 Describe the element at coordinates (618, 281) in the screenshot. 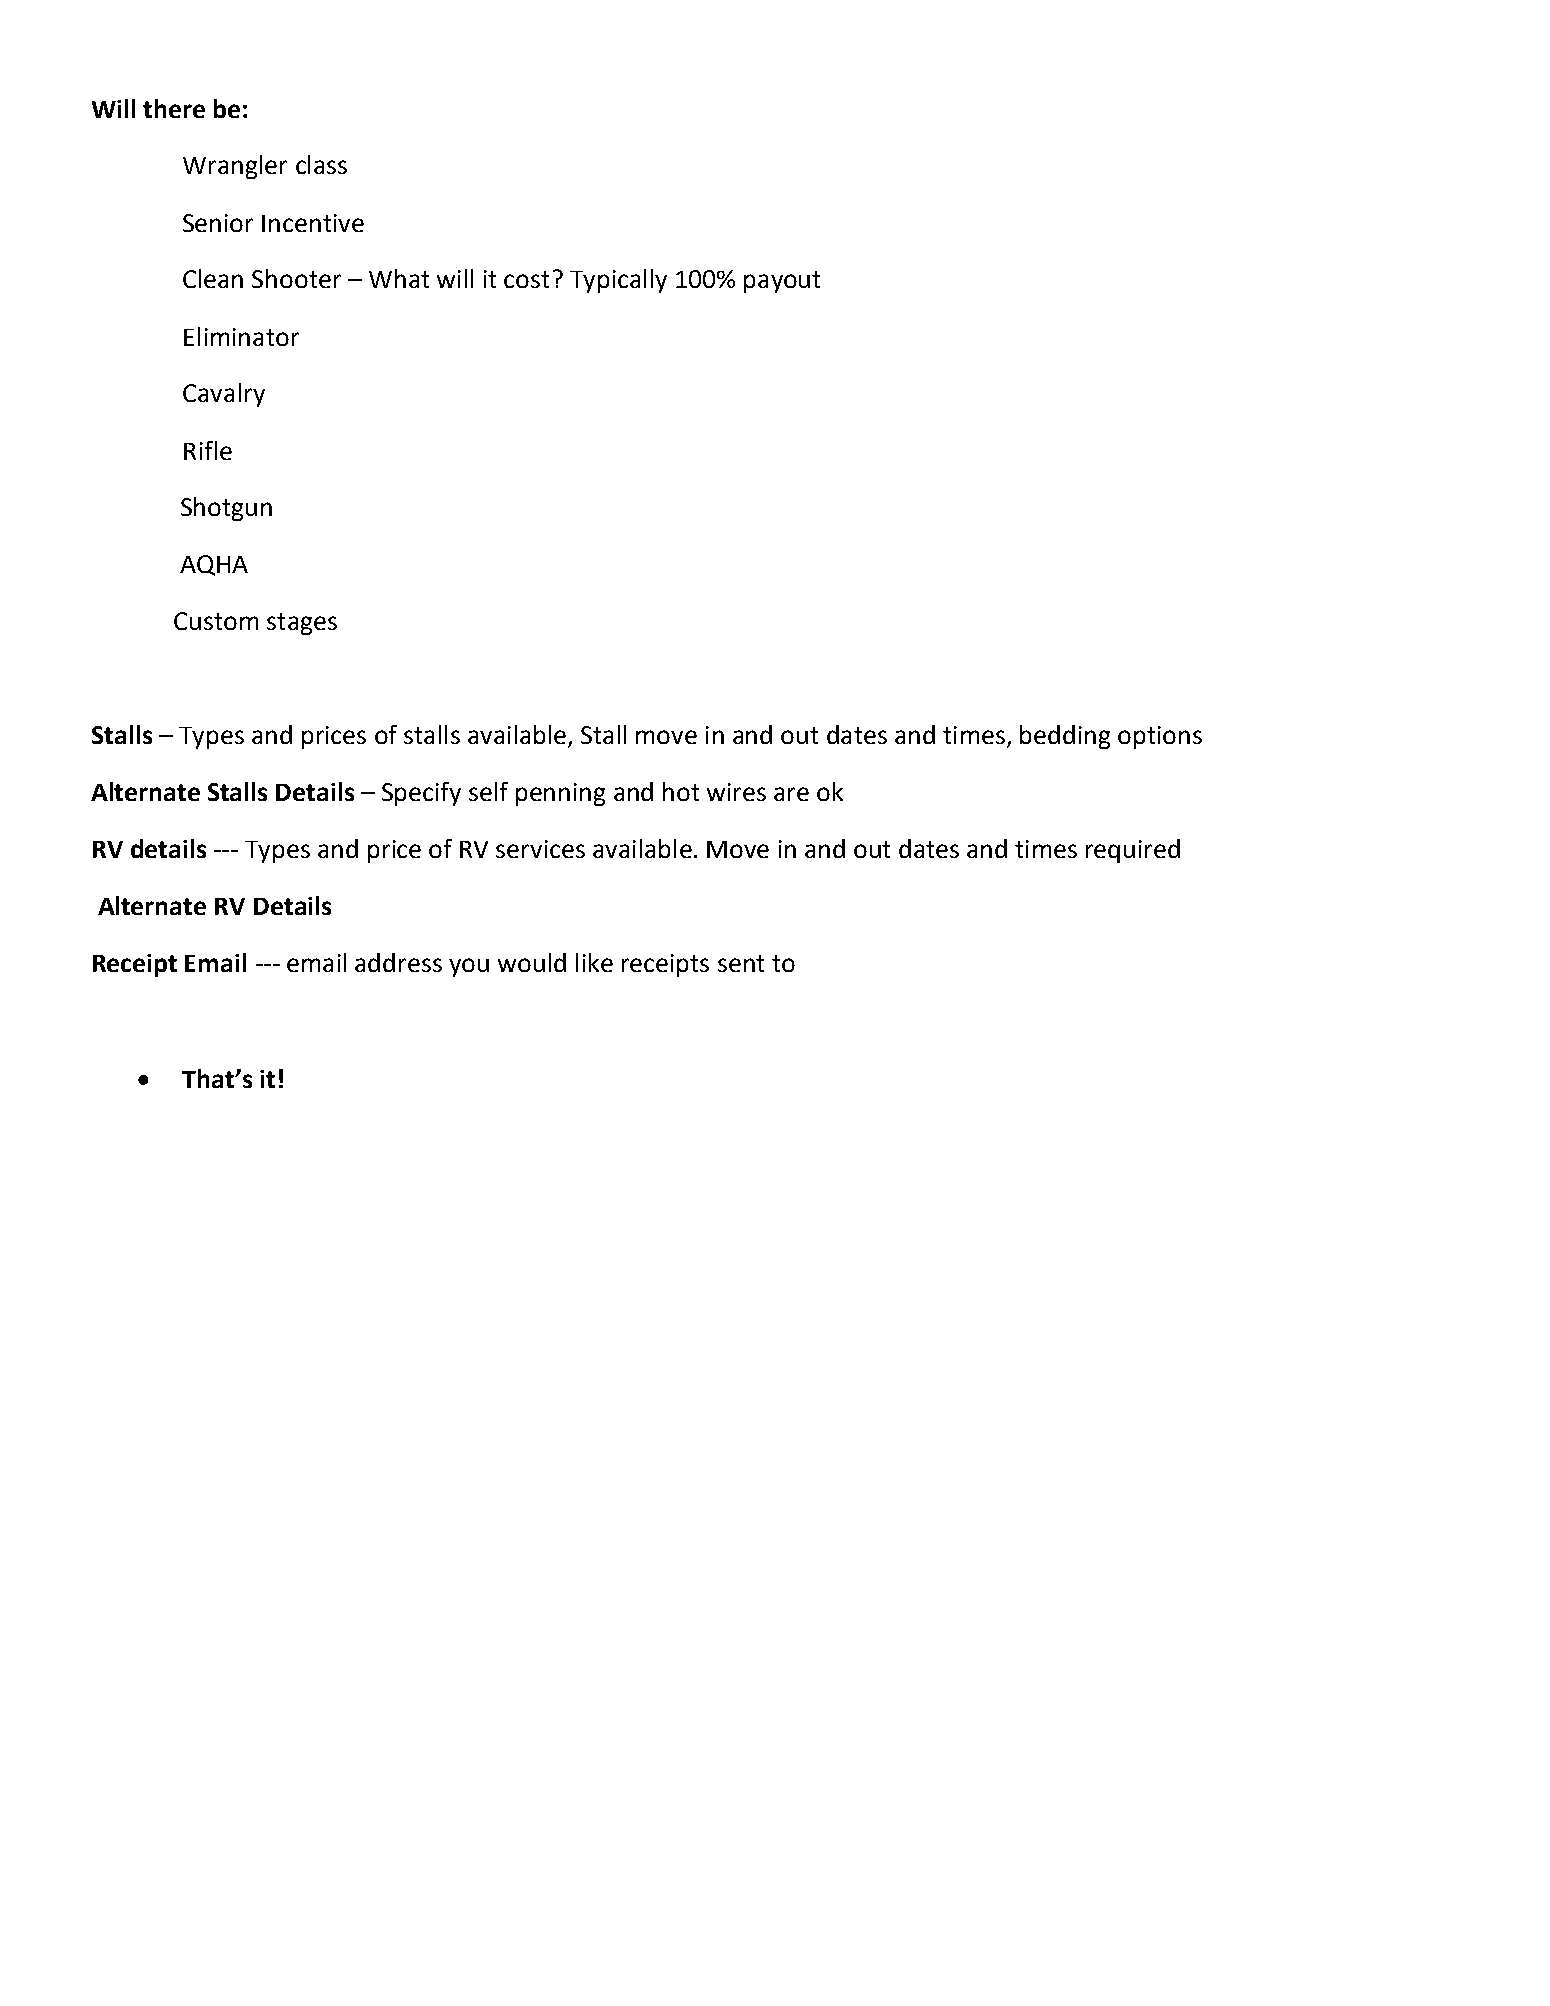

I see `Typically` at that location.
